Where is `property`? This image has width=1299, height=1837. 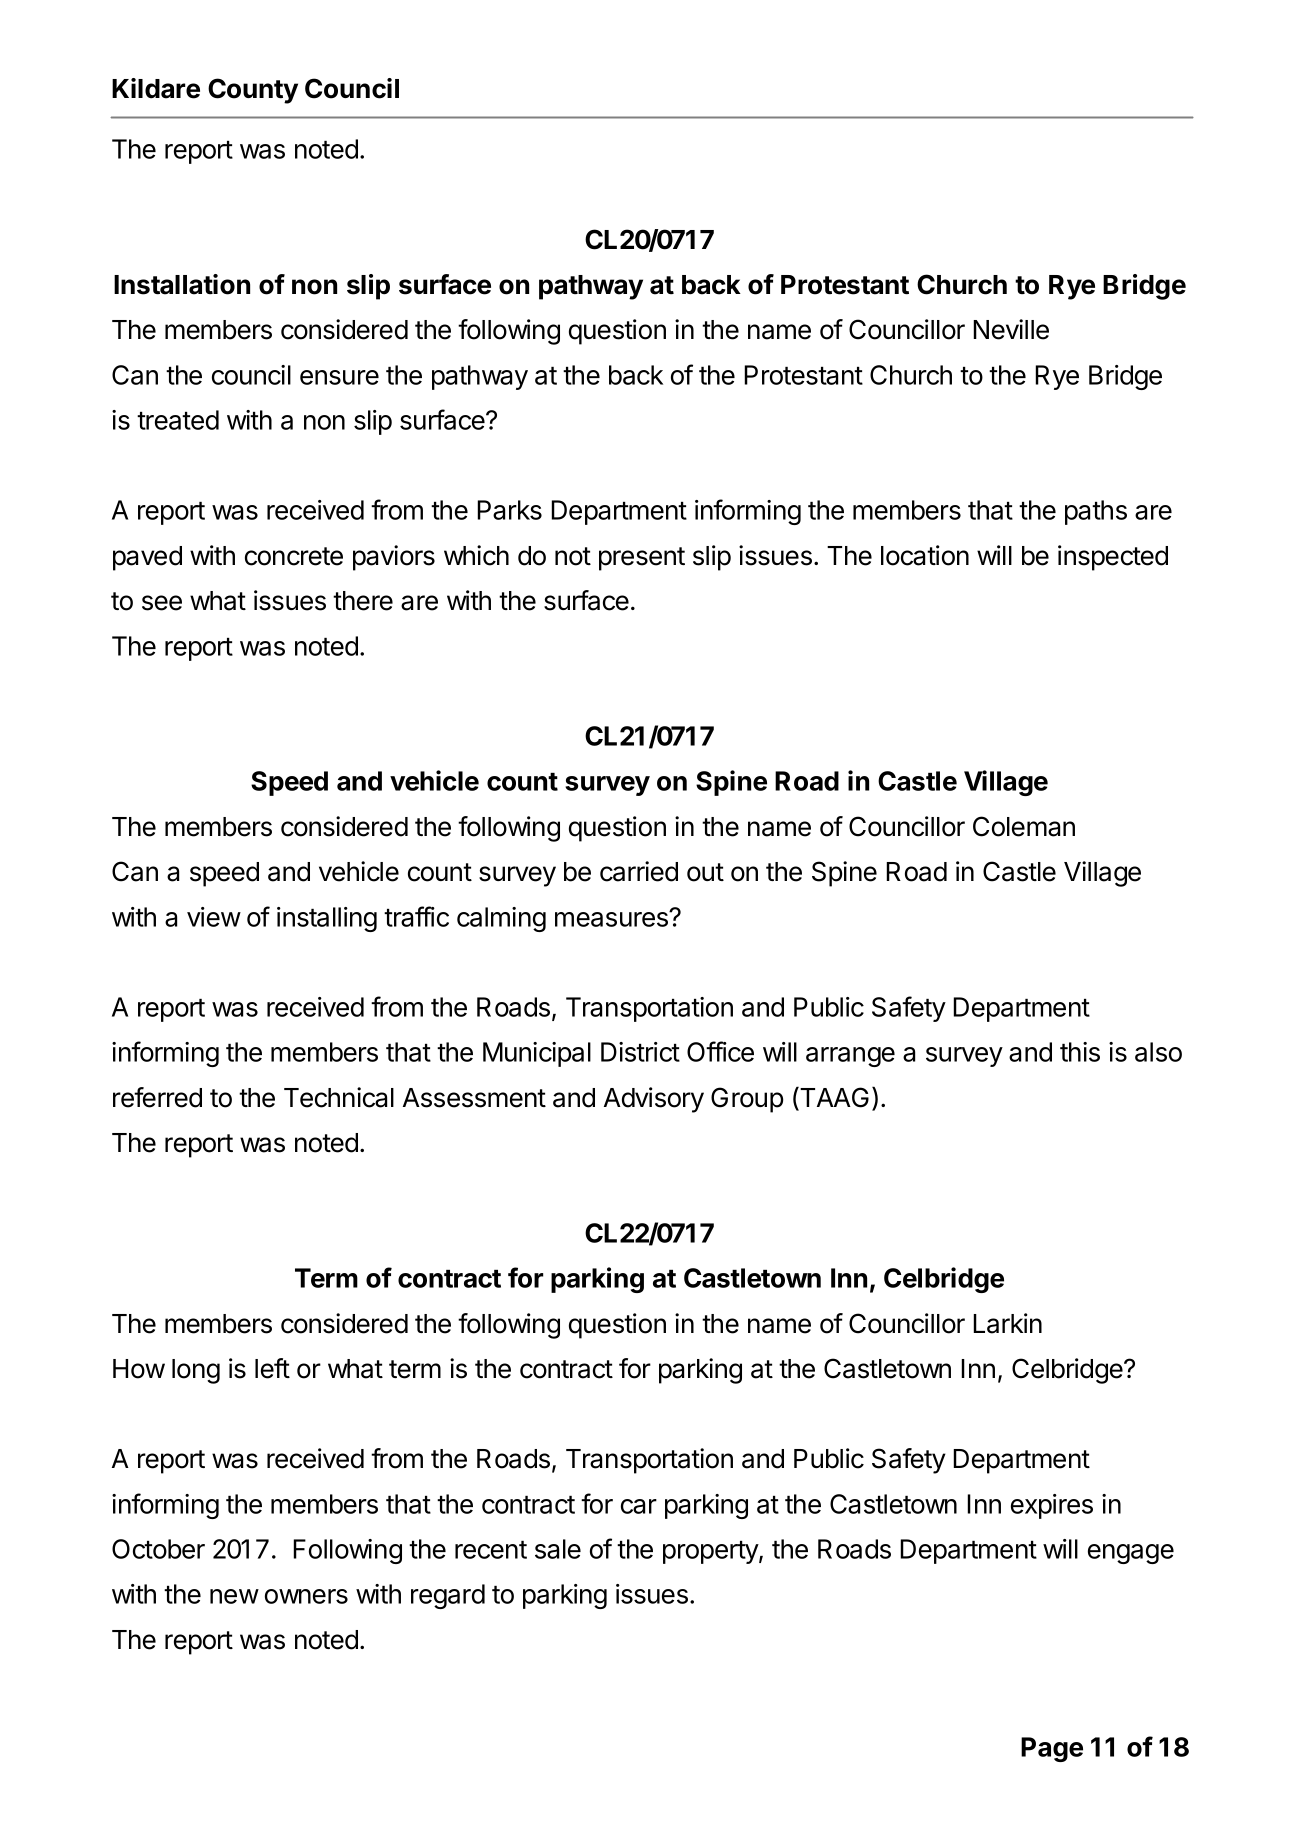
property is located at coordinates (711, 1552).
